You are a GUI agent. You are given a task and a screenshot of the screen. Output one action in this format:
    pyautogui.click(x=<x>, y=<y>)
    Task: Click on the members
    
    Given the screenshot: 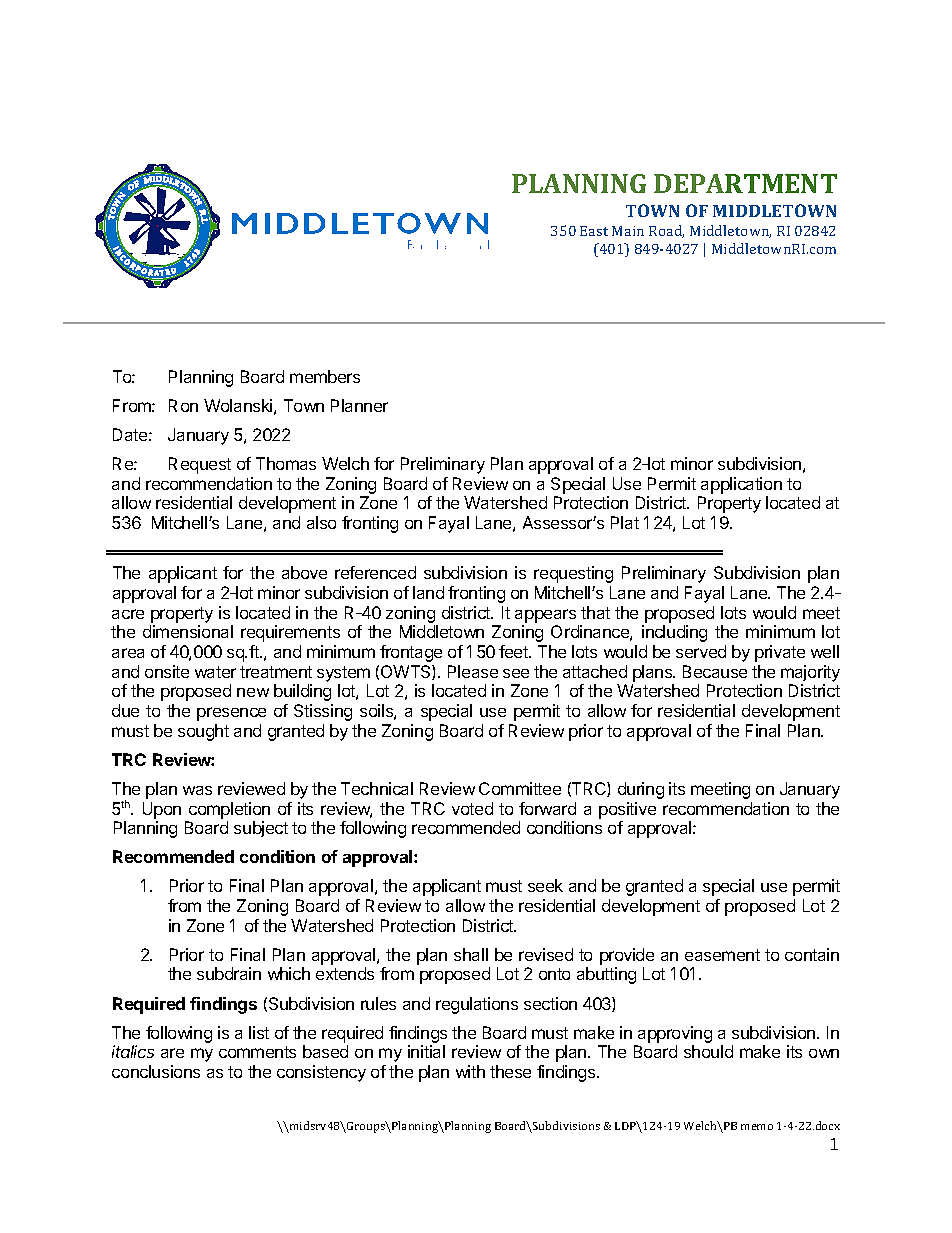 What is the action you would take?
    pyautogui.click(x=325, y=376)
